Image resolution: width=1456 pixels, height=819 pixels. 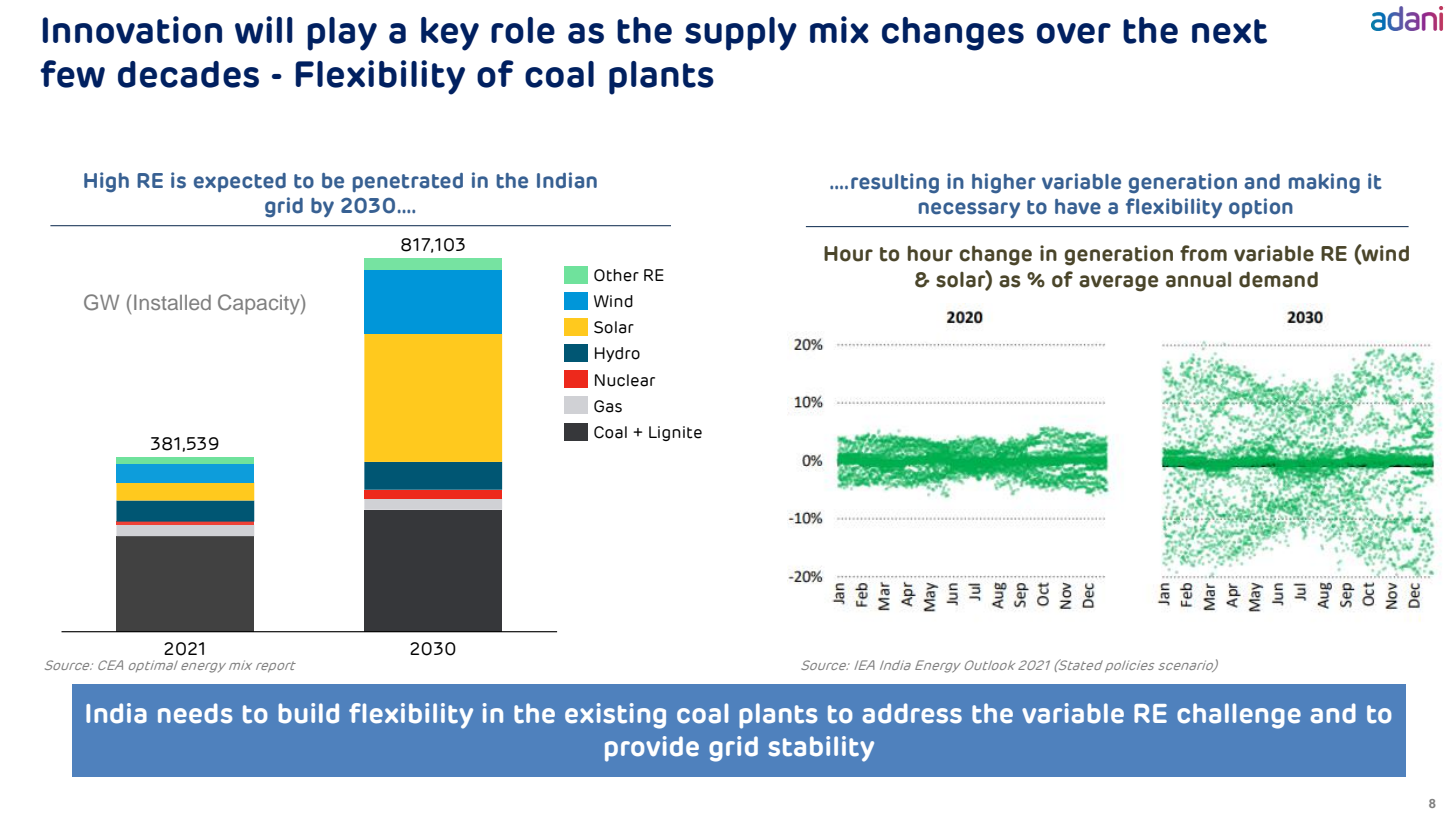 I want to click on Nuclear, so click(x=625, y=380).
